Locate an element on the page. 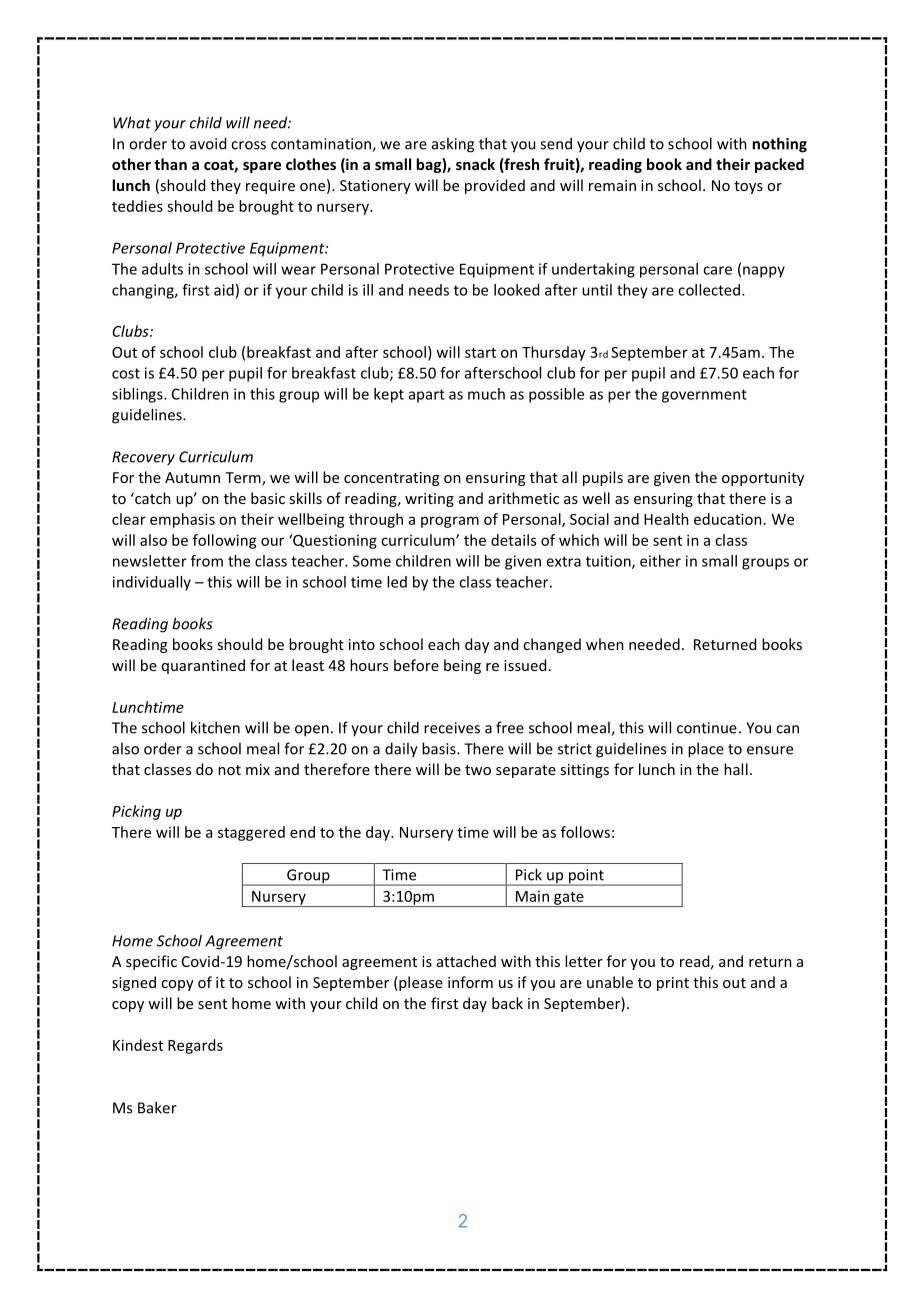 This document has height=1308, width=924. Autumn is located at coordinates (192, 477).
